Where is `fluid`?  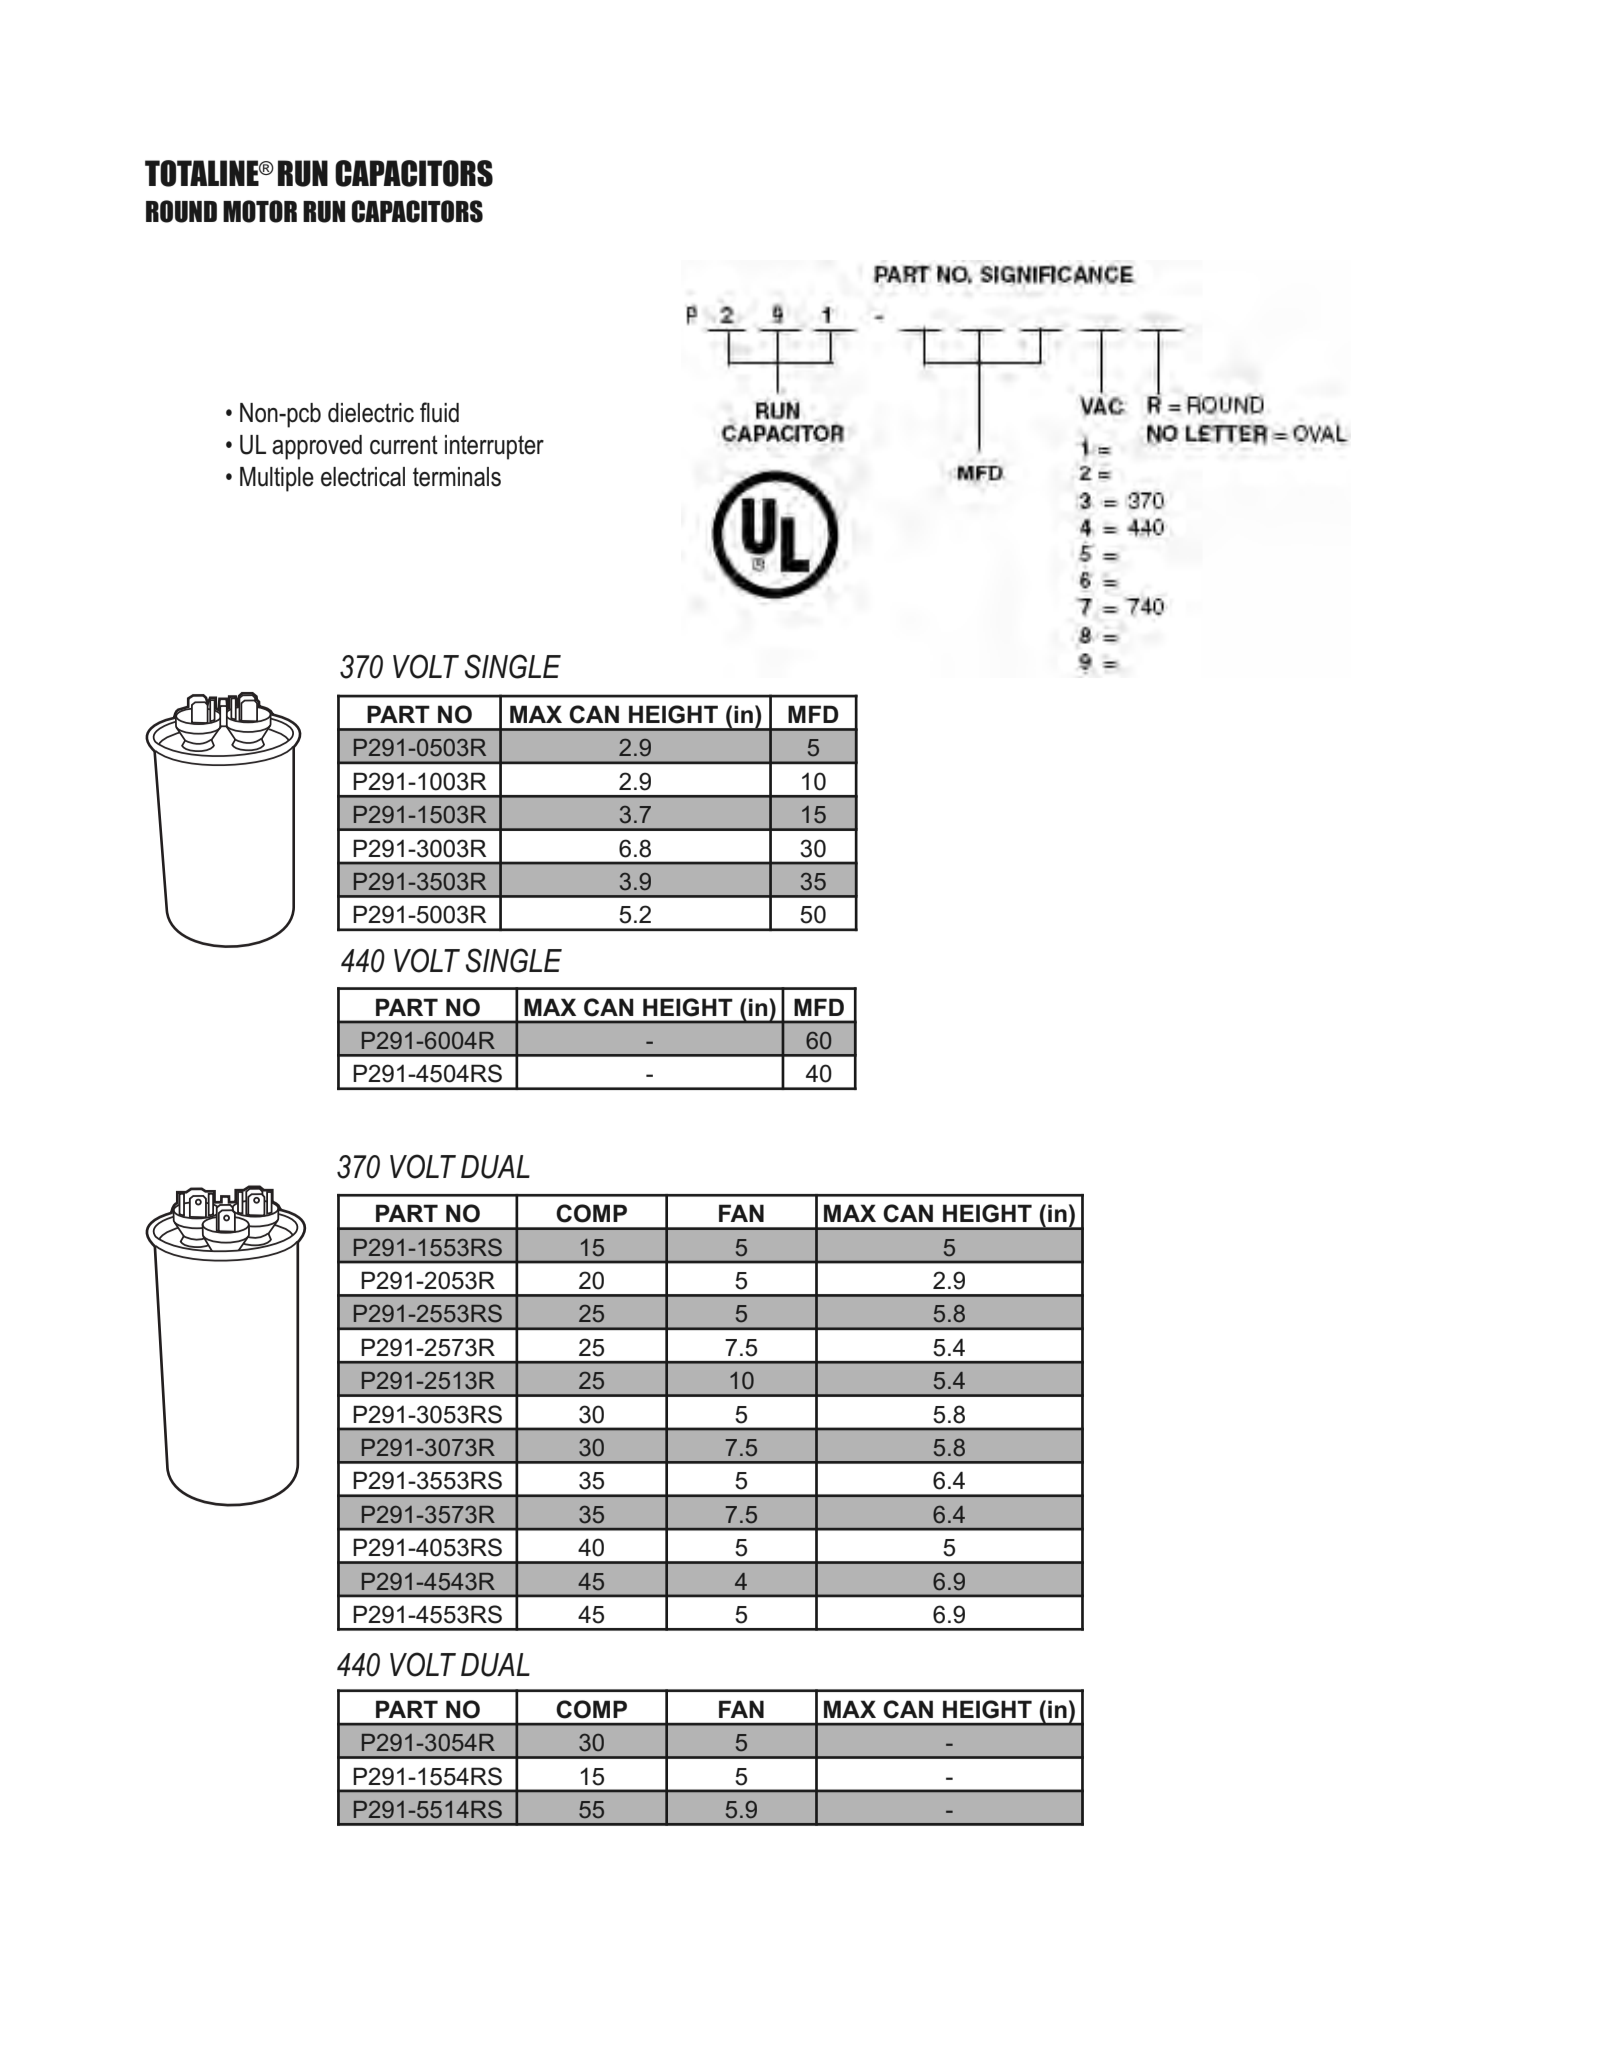 fluid is located at coordinates (439, 412).
